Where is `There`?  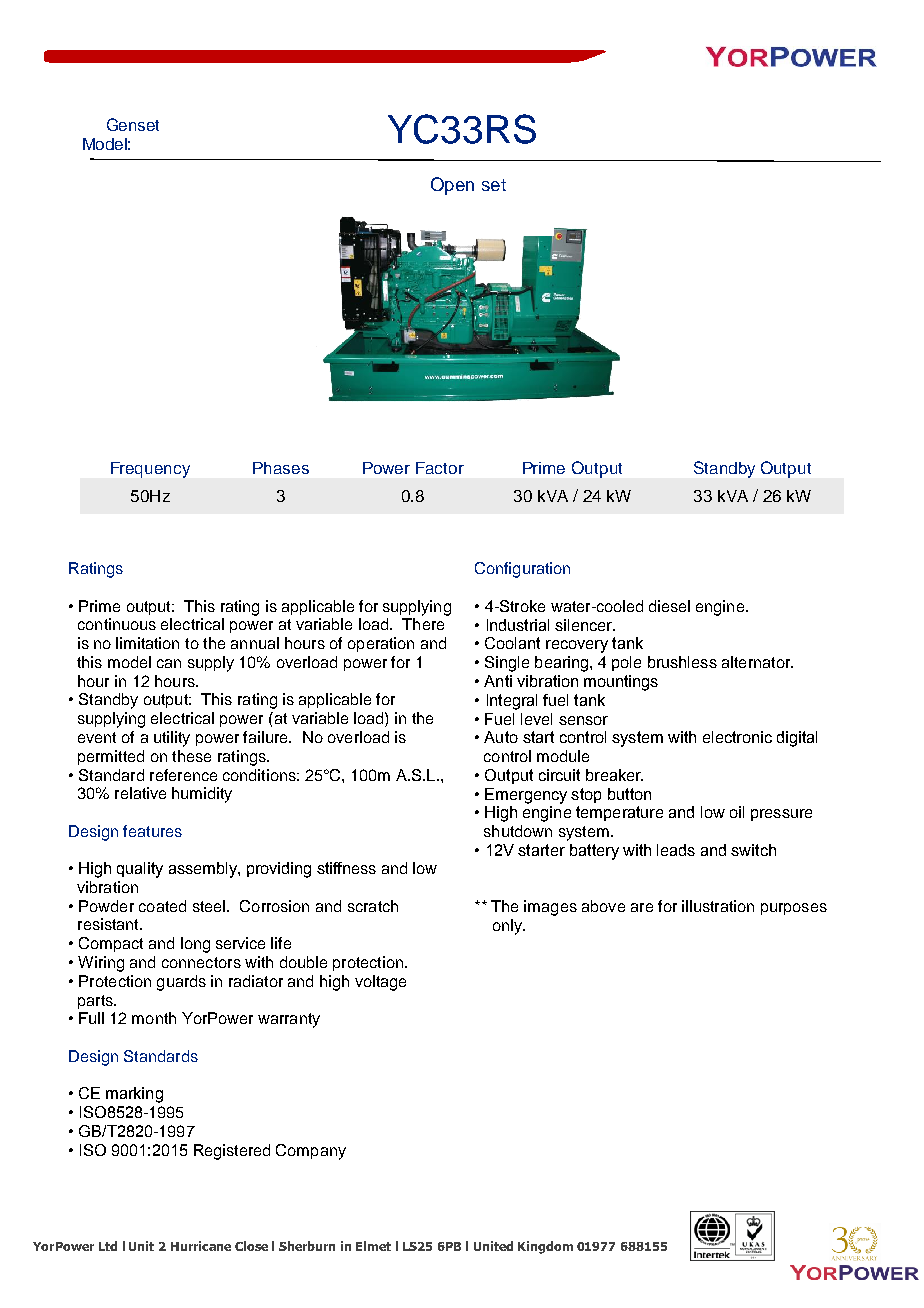 There is located at coordinates (423, 624).
